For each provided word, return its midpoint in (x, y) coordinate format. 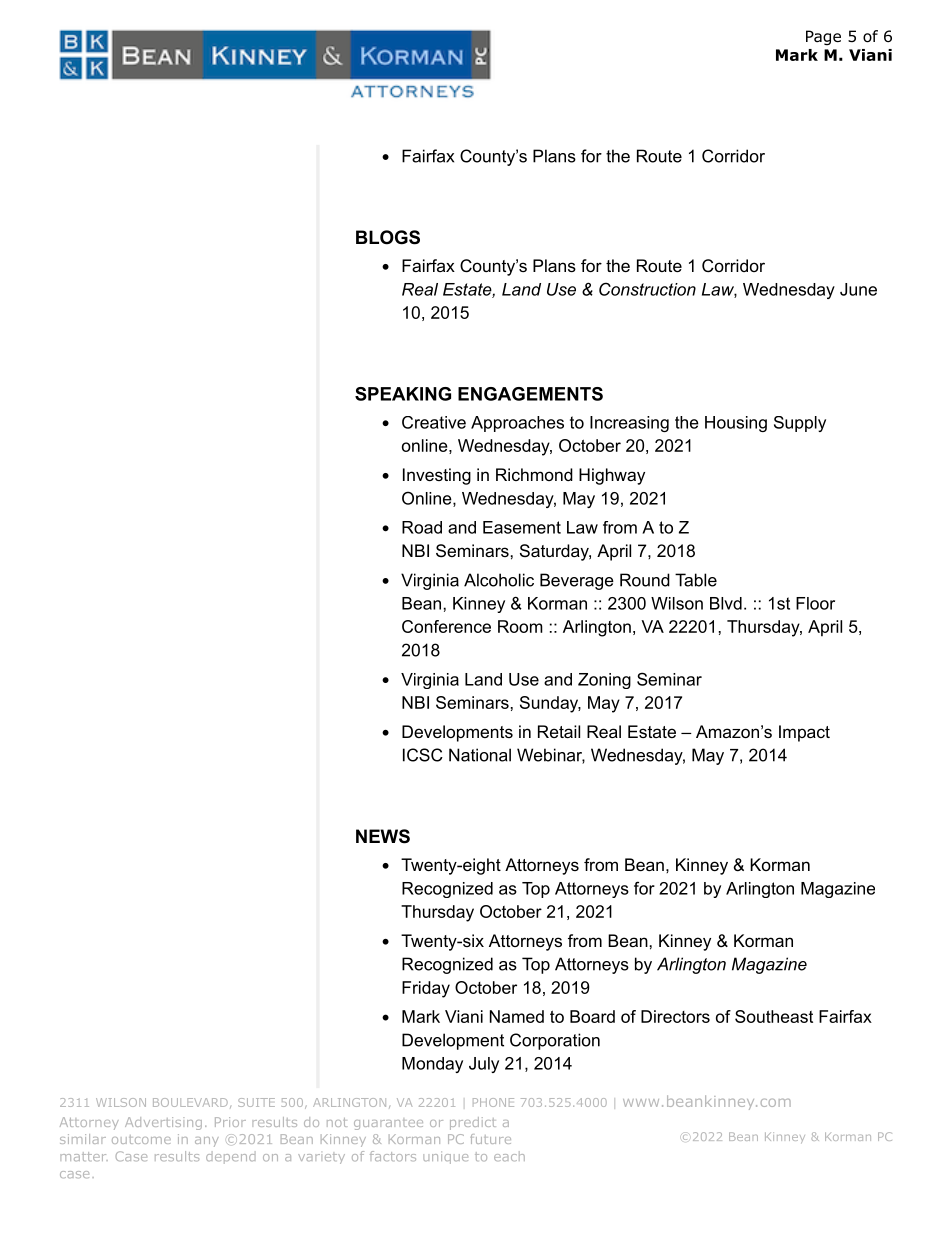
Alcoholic (499, 580)
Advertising (163, 1123)
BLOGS (388, 237)
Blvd (726, 603)
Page (823, 37)
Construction (647, 289)
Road (422, 527)
